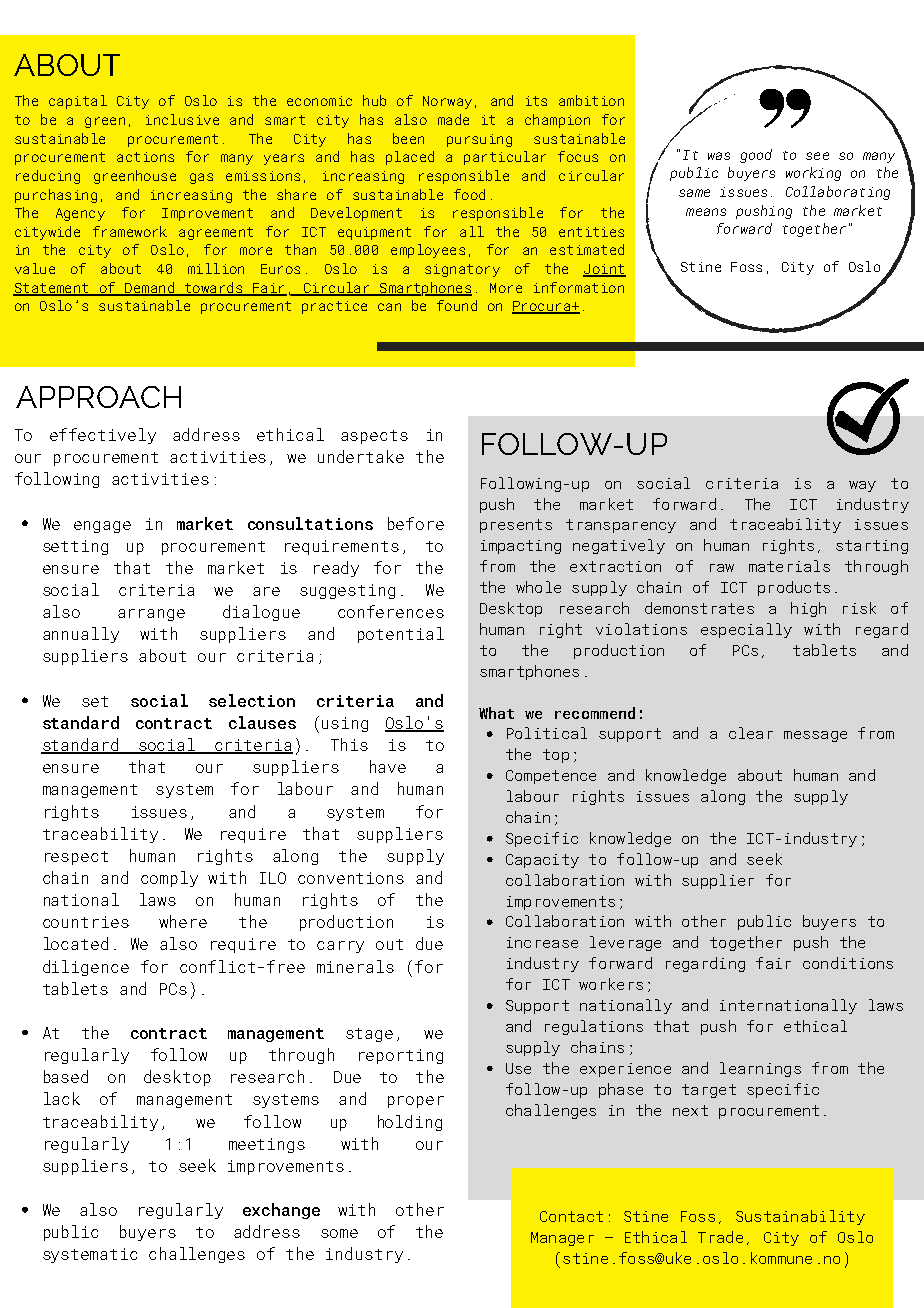 The width and height of the image is (924, 1308). What do you see at coordinates (281, 1211) in the image?
I see `exchange` at bounding box center [281, 1211].
